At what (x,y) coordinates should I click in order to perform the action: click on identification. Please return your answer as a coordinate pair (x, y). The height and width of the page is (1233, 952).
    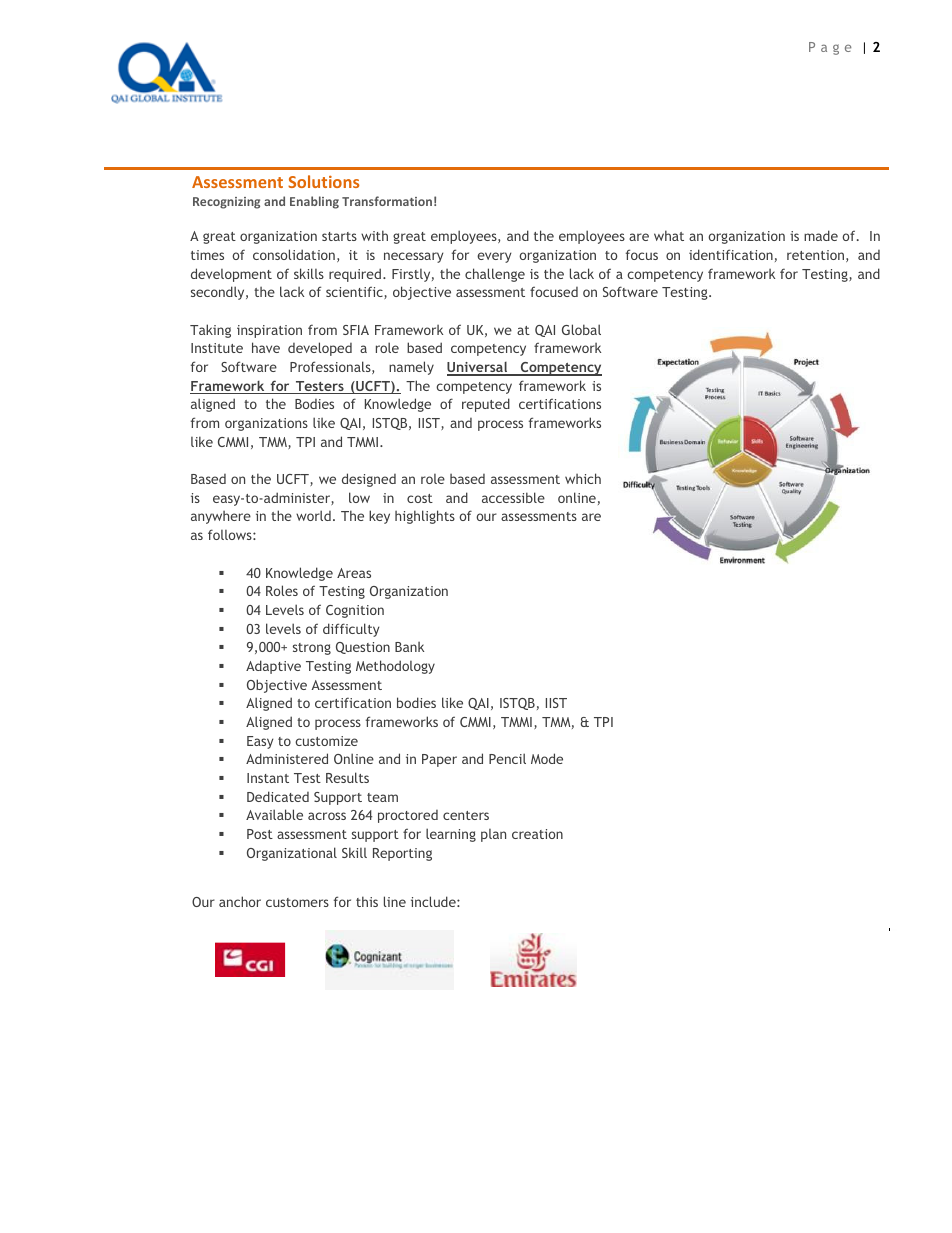
    Looking at the image, I should click on (731, 254).
